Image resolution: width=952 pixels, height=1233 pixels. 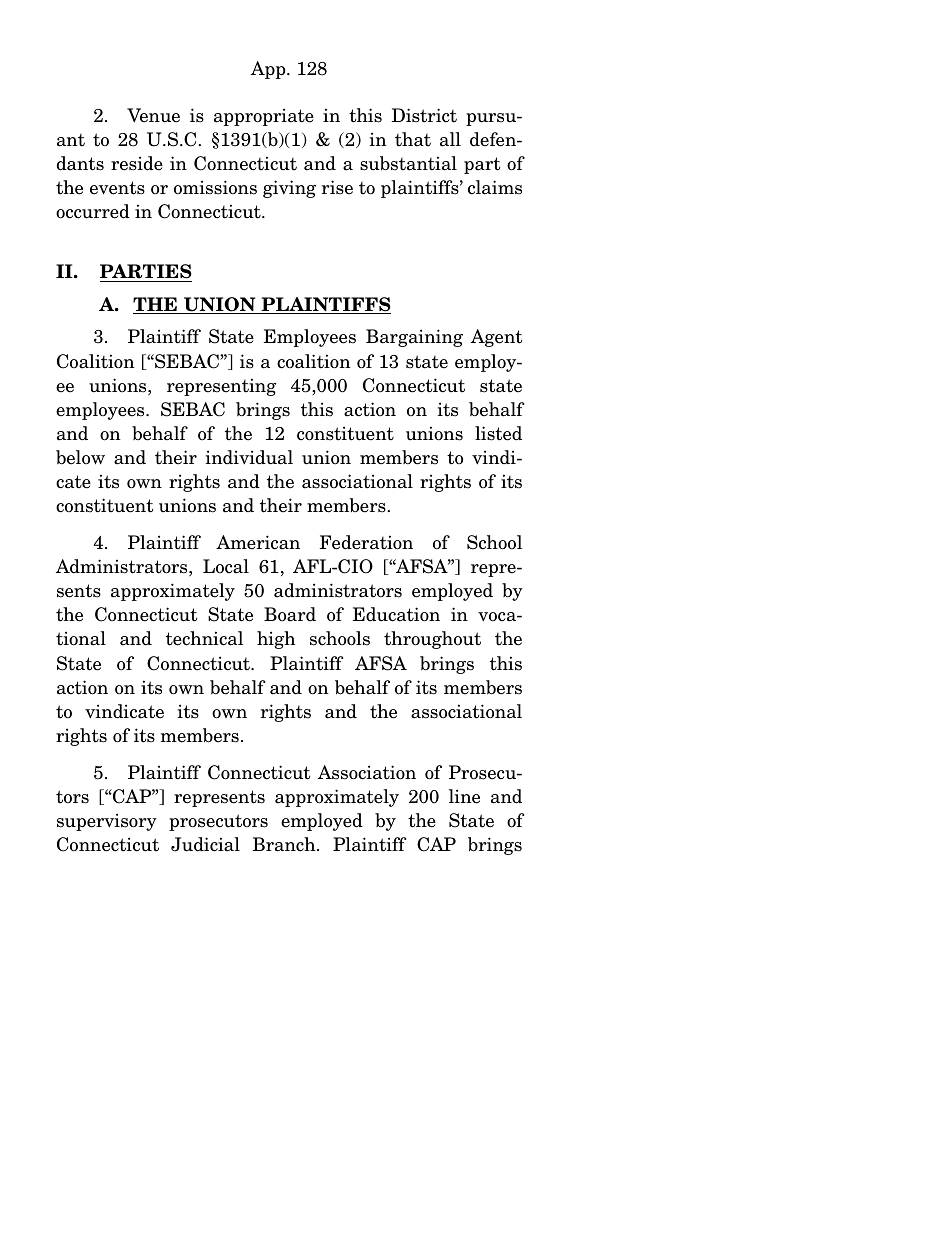 I want to click on Branch, so click(x=285, y=844).
